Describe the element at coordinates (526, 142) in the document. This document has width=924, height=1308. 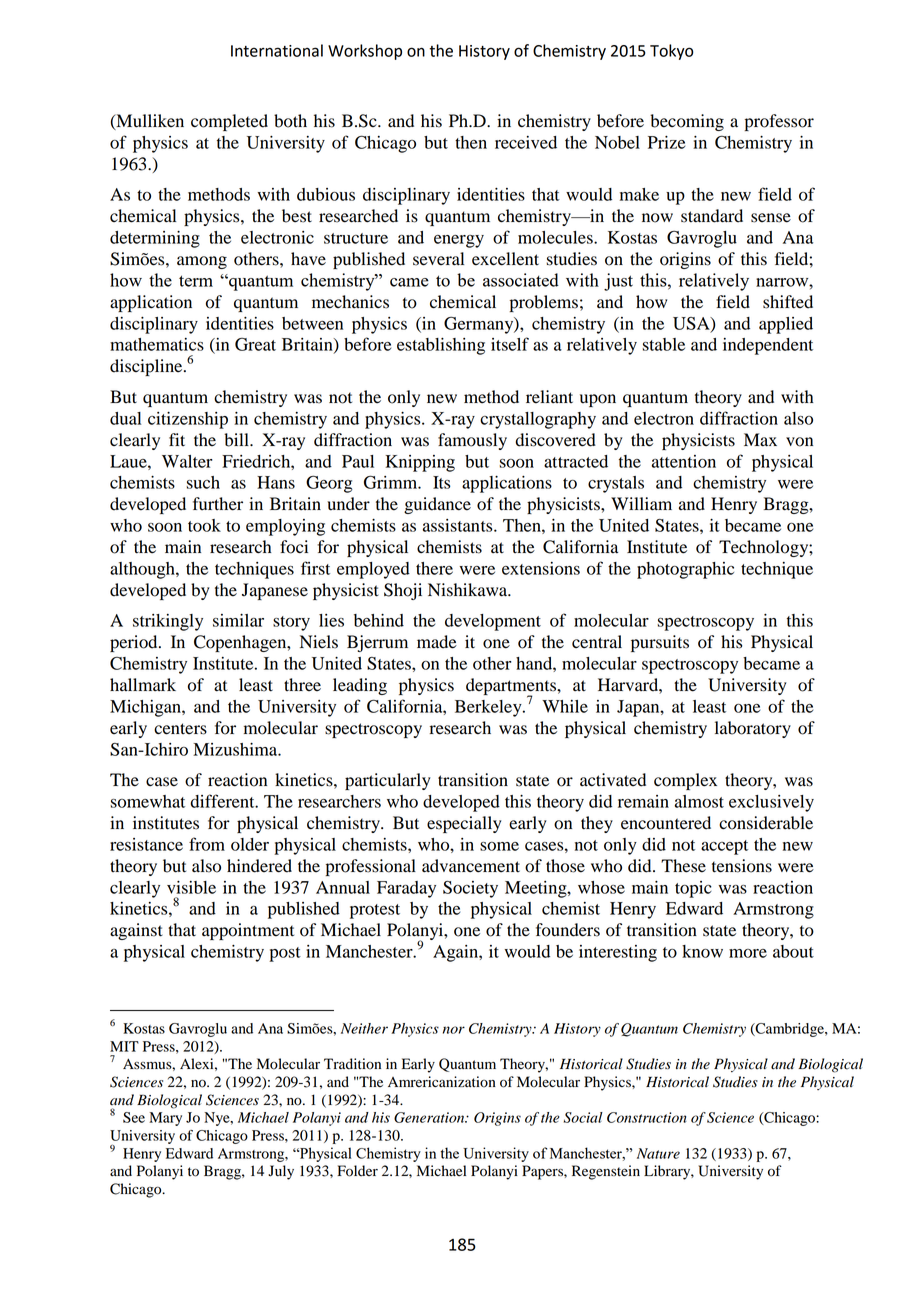
I see `received` at that location.
